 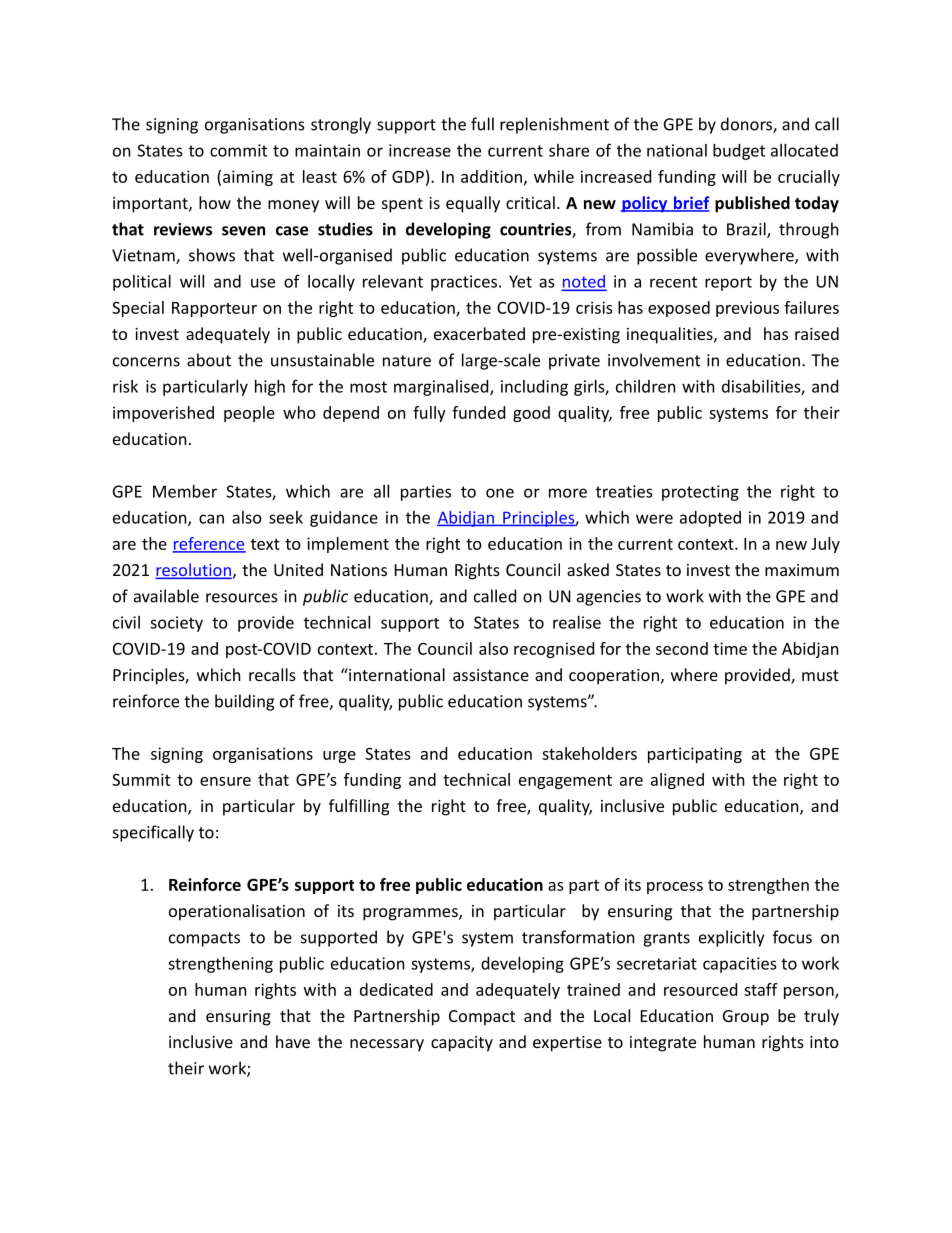 I want to click on addition, so click(x=491, y=176).
